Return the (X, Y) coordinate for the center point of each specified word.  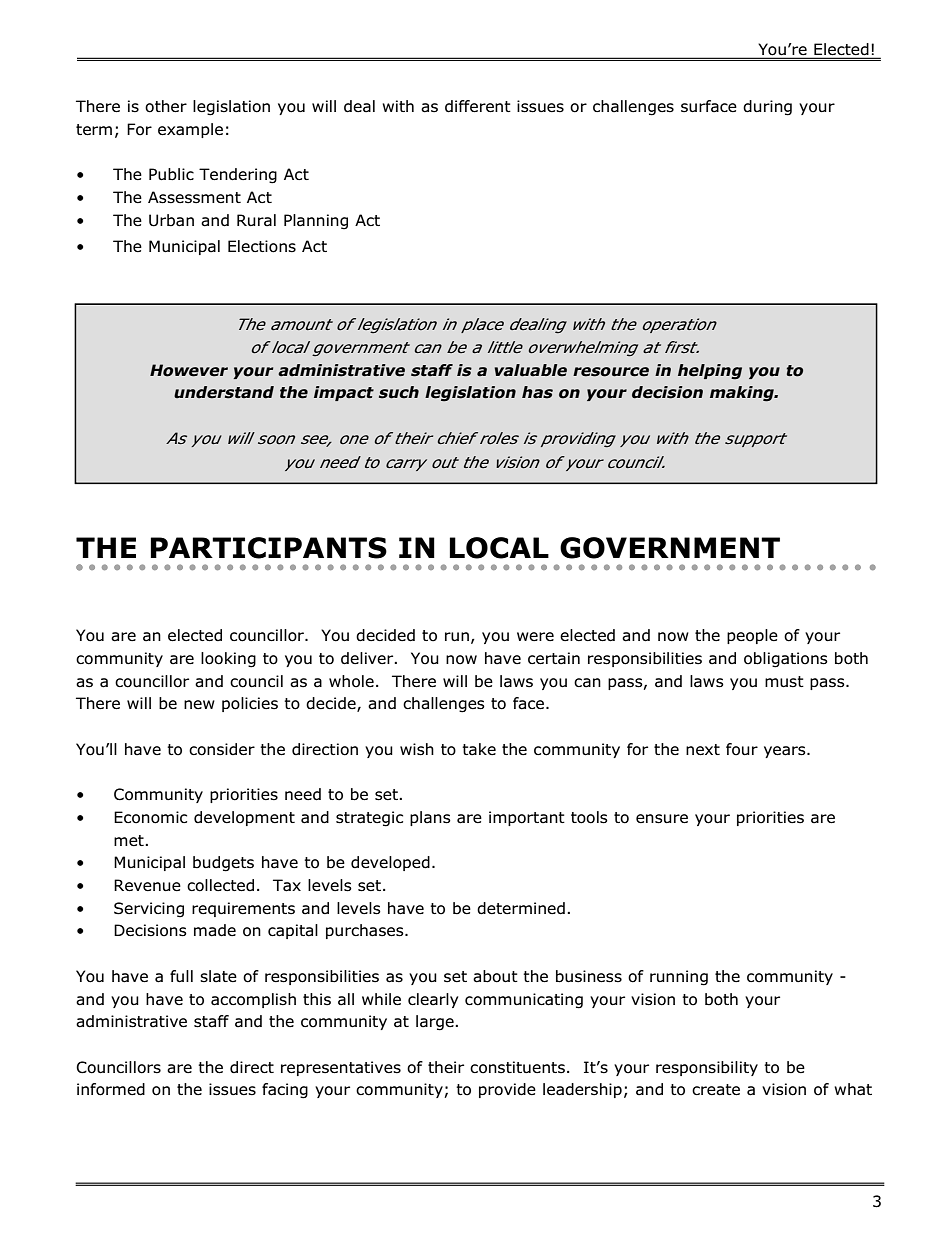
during (767, 108)
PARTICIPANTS (269, 548)
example (190, 130)
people (752, 636)
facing (285, 1091)
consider (222, 749)
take (479, 749)
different (478, 106)
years (786, 752)
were (535, 636)
